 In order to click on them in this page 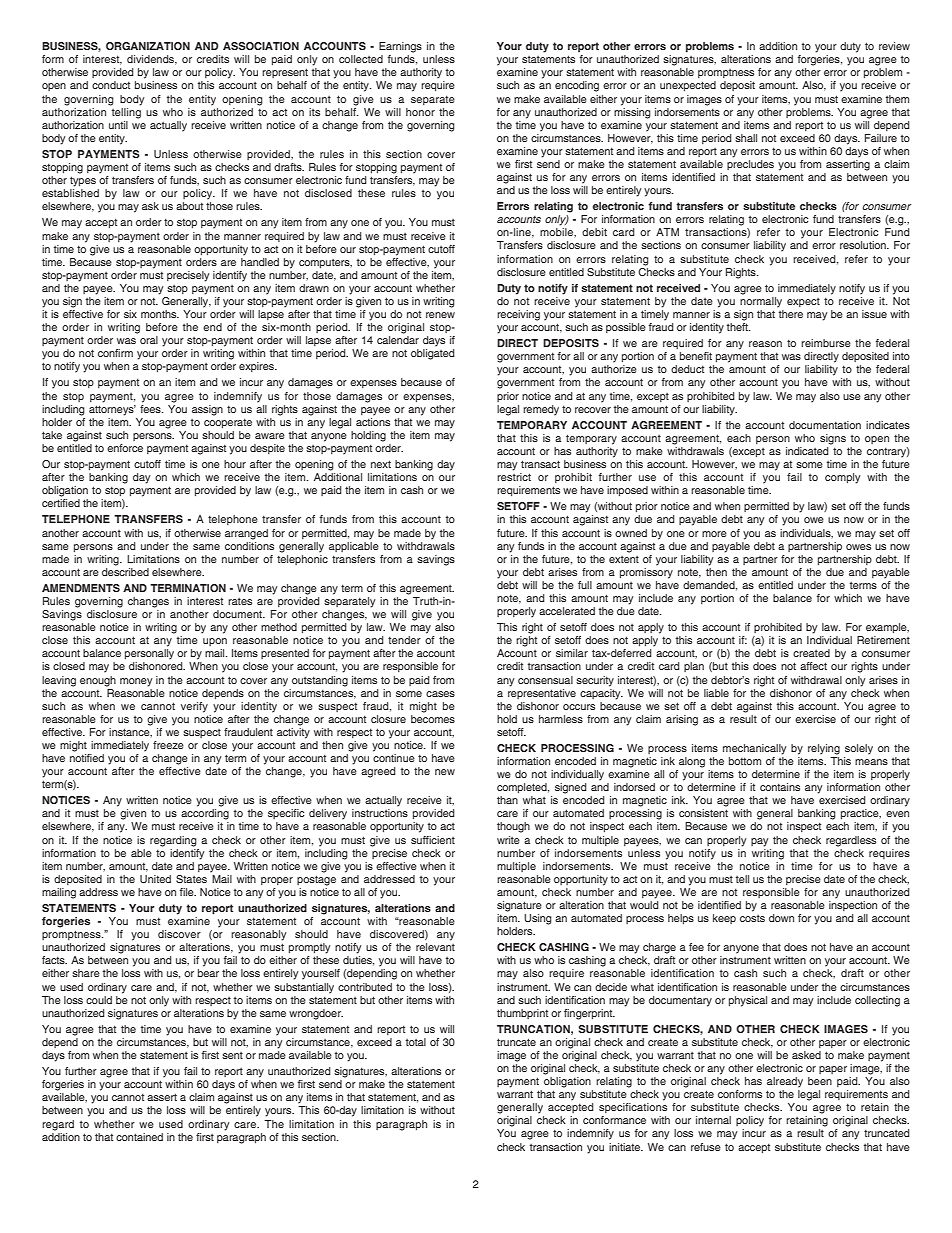, I will do `click(897, 99)`.
